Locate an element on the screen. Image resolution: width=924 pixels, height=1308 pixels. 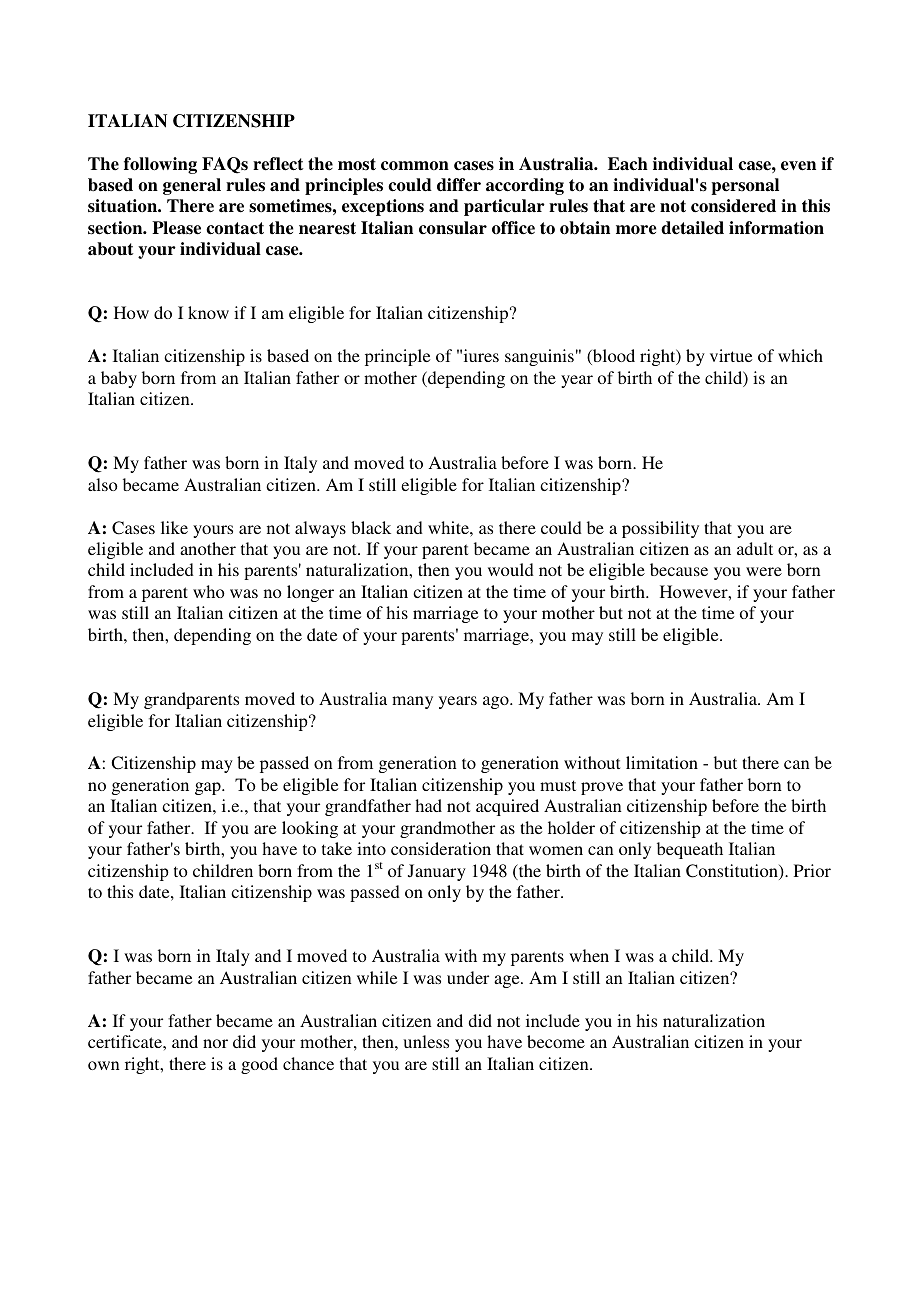
personal is located at coordinates (745, 186).
